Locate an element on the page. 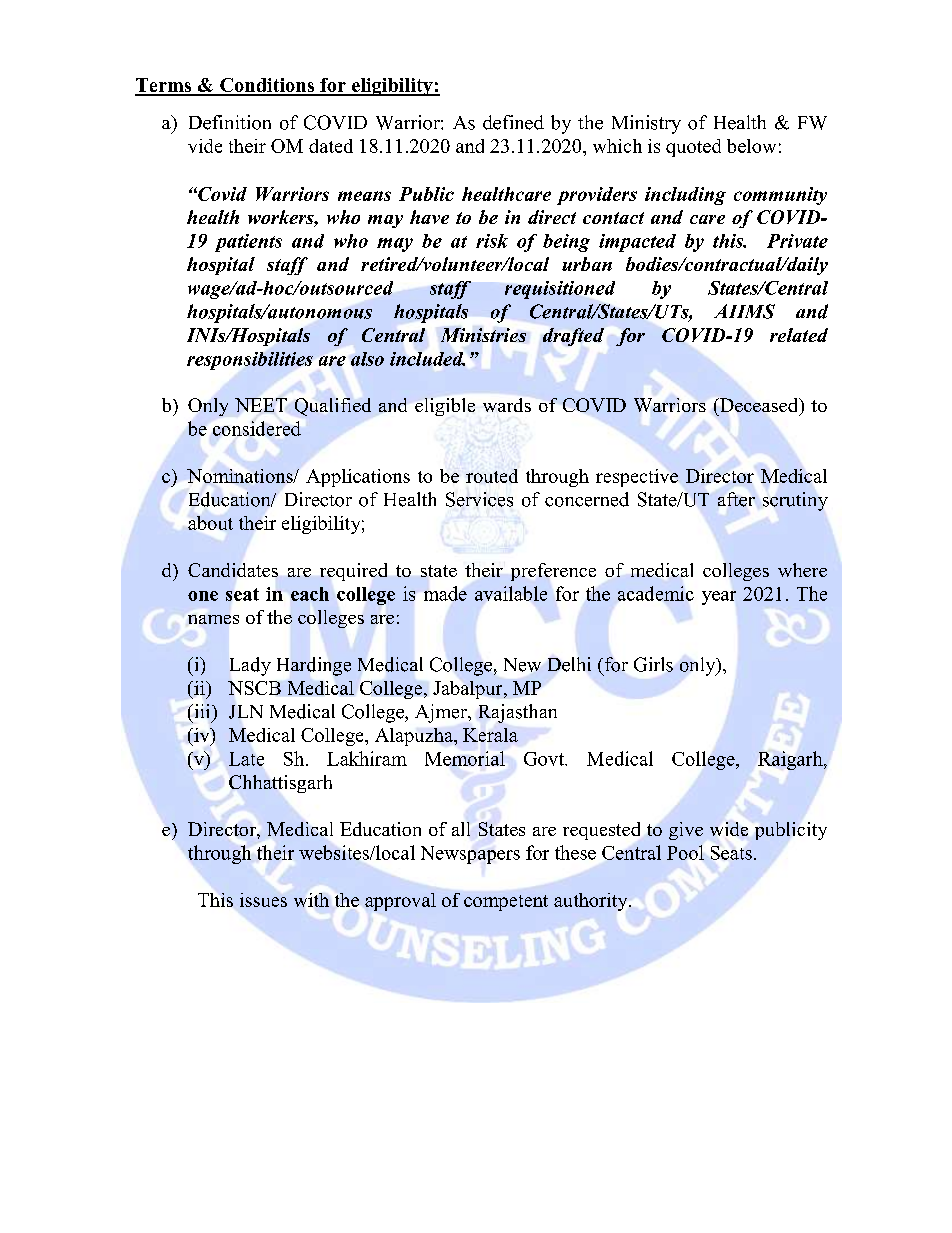 Image resolution: width=952 pixels, height=1233 pixels. below is located at coordinates (751, 146).
